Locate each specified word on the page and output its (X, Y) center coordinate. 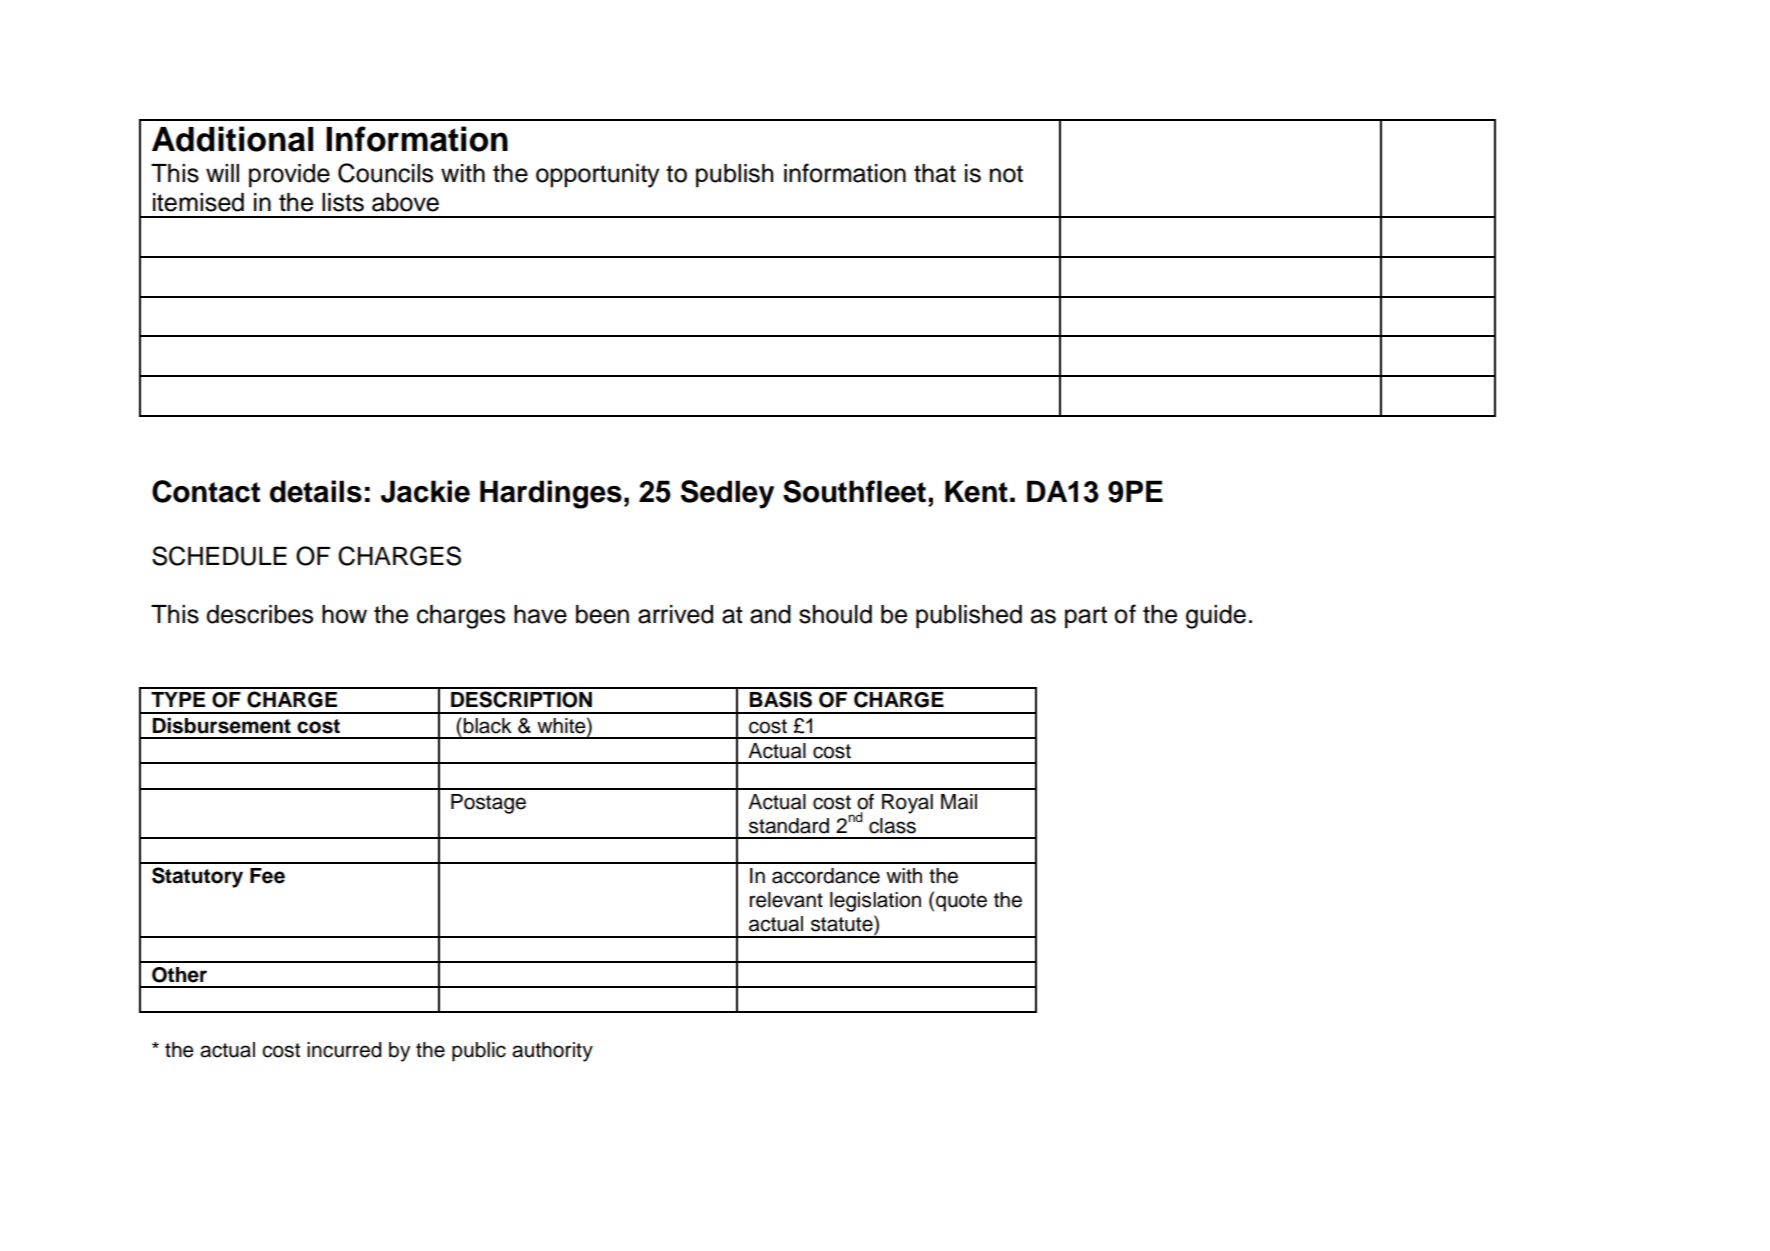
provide (289, 176)
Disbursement (222, 725)
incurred (344, 1050)
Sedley (727, 494)
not (1006, 174)
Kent (976, 491)
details (316, 491)
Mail (959, 802)
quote (961, 902)
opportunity (598, 176)
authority (552, 1052)
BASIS (781, 699)
